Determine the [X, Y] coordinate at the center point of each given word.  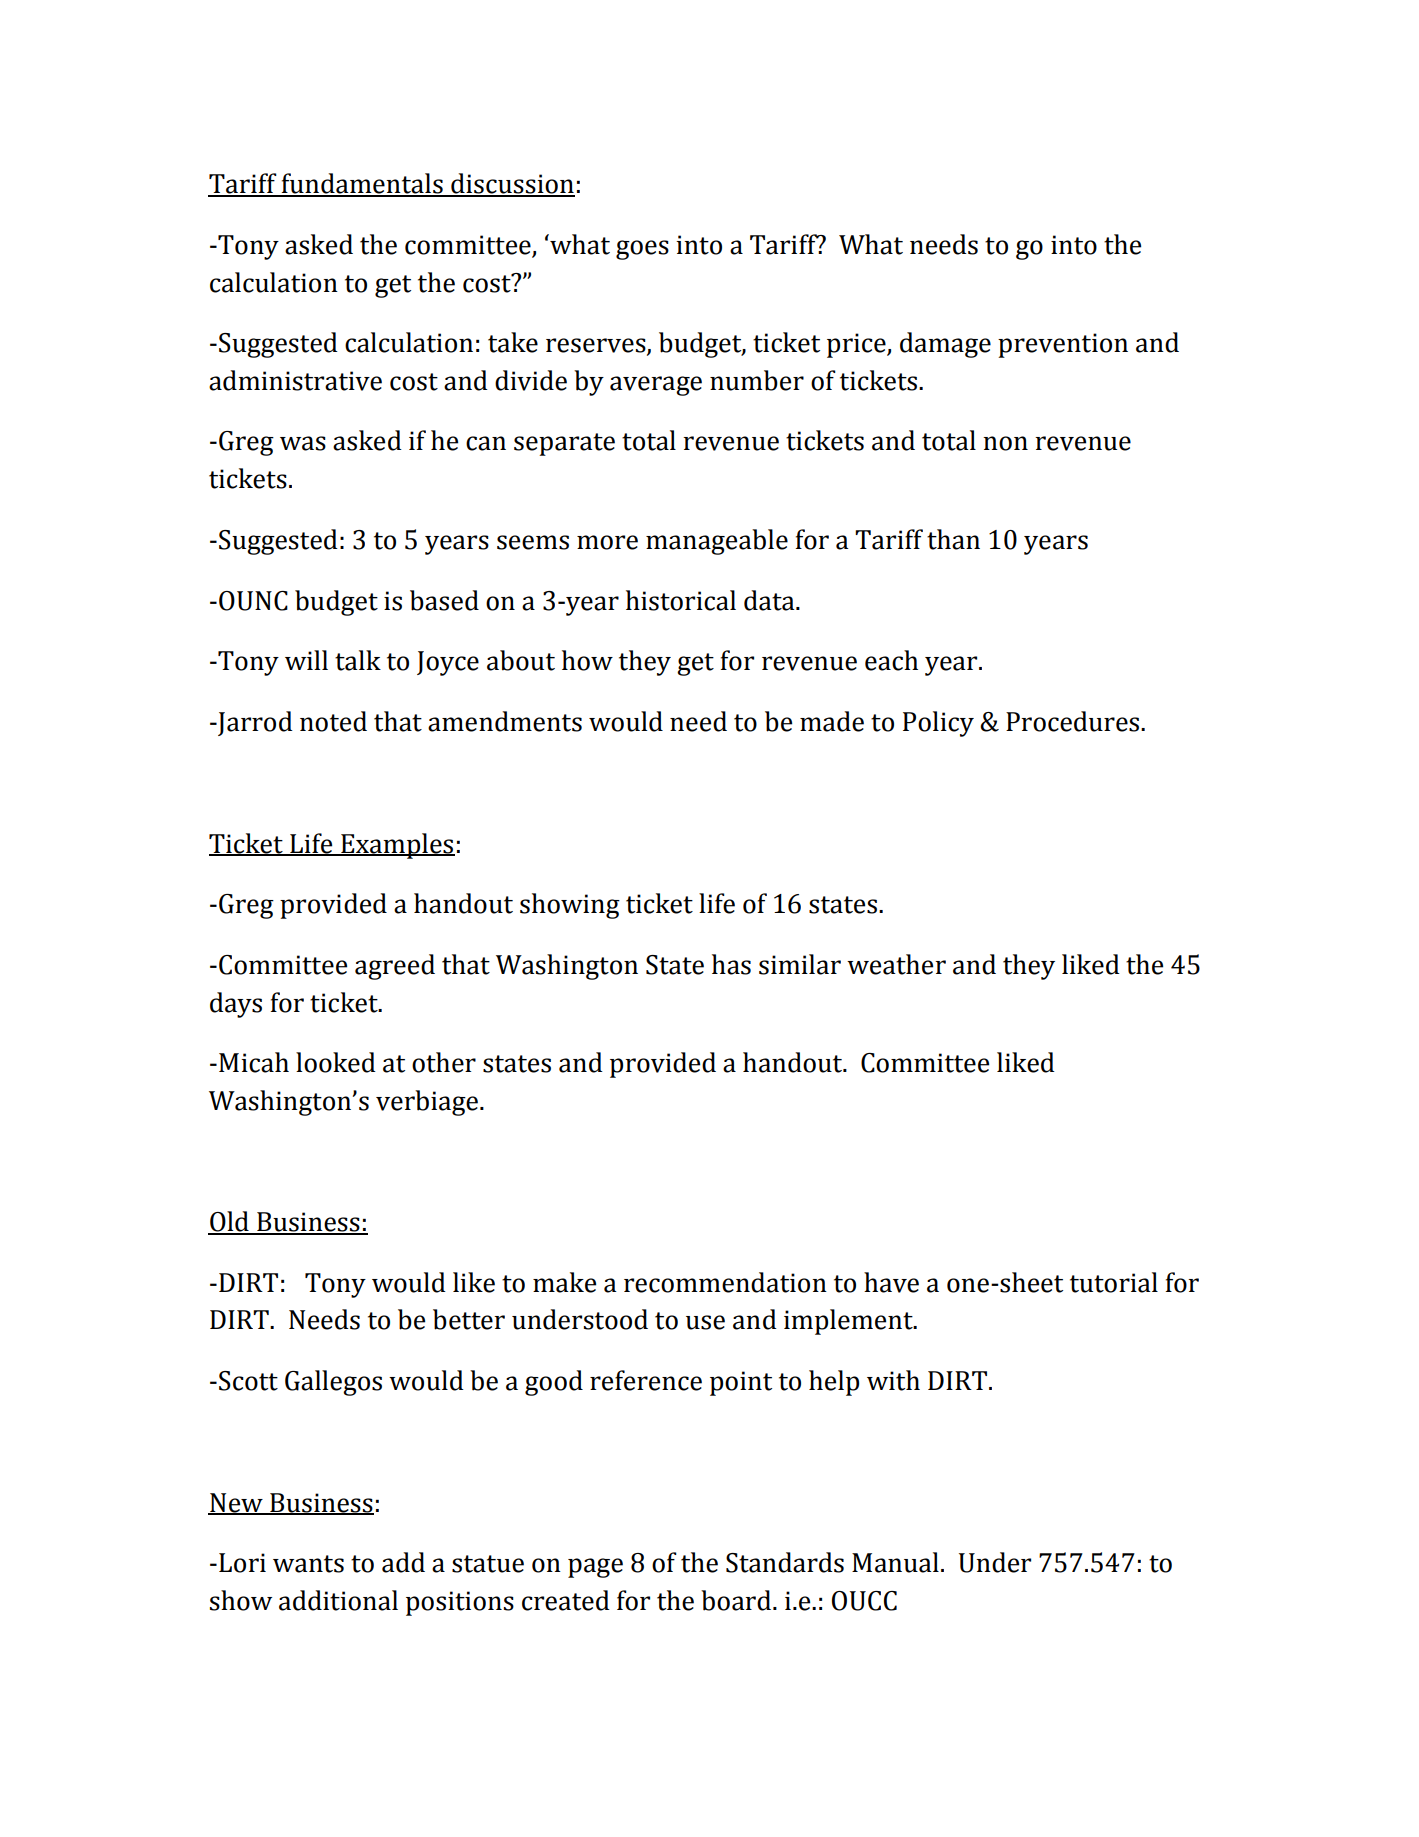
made [832, 721]
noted [333, 721]
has [731, 964]
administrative [295, 380]
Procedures [1074, 721]
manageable [717, 542]
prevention [1063, 345]
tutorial [1114, 1282]
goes [642, 250]
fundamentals [362, 184]
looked [336, 1062]
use [705, 1322]
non [1005, 443]
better [469, 1319]
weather [896, 964]
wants [308, 1564]
